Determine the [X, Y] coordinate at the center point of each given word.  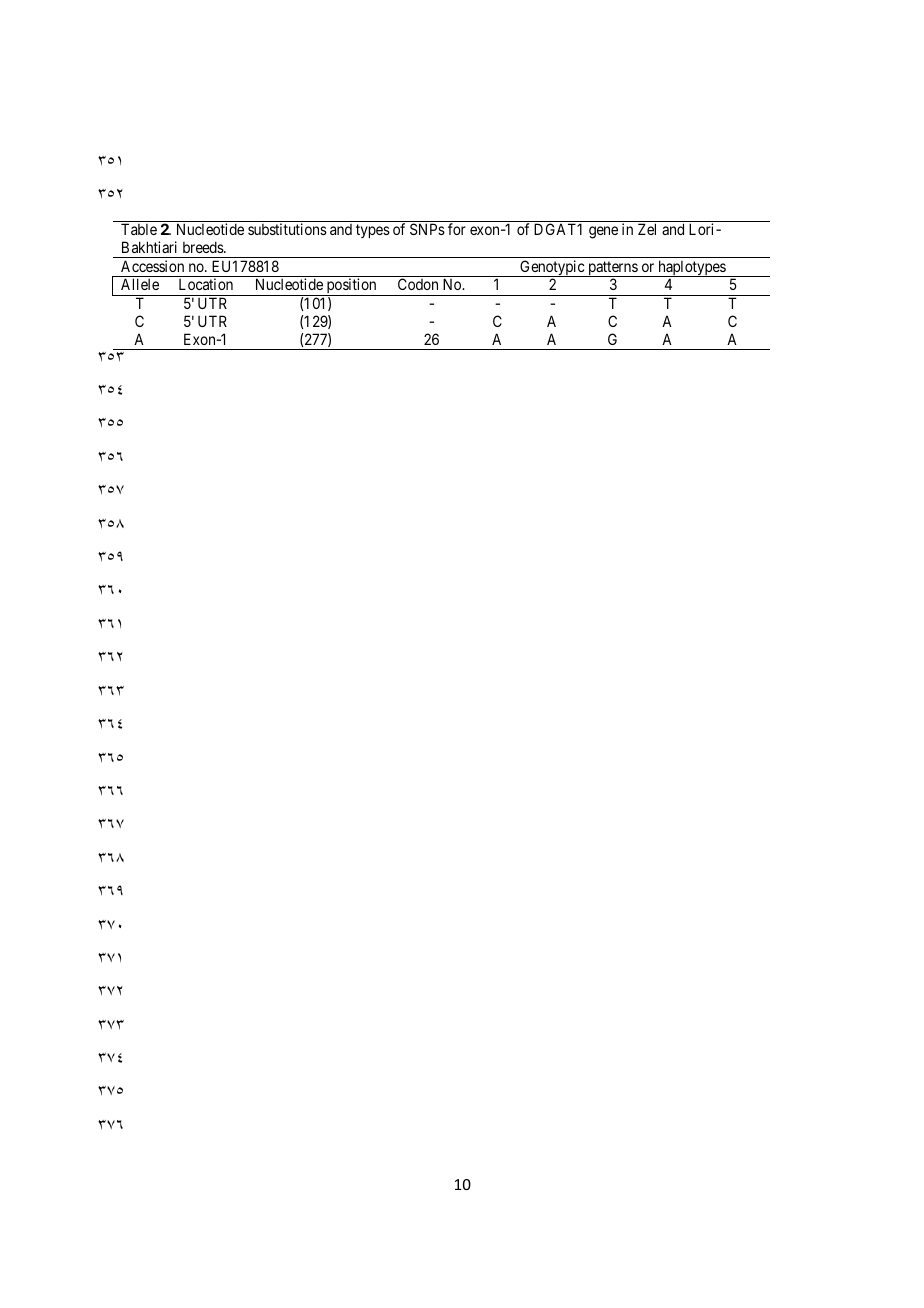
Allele [140, 284]
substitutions [287, 229]
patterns [612, 269]
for [457, 229]
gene [603, 232]
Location [206, 284]
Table [139, 229]
